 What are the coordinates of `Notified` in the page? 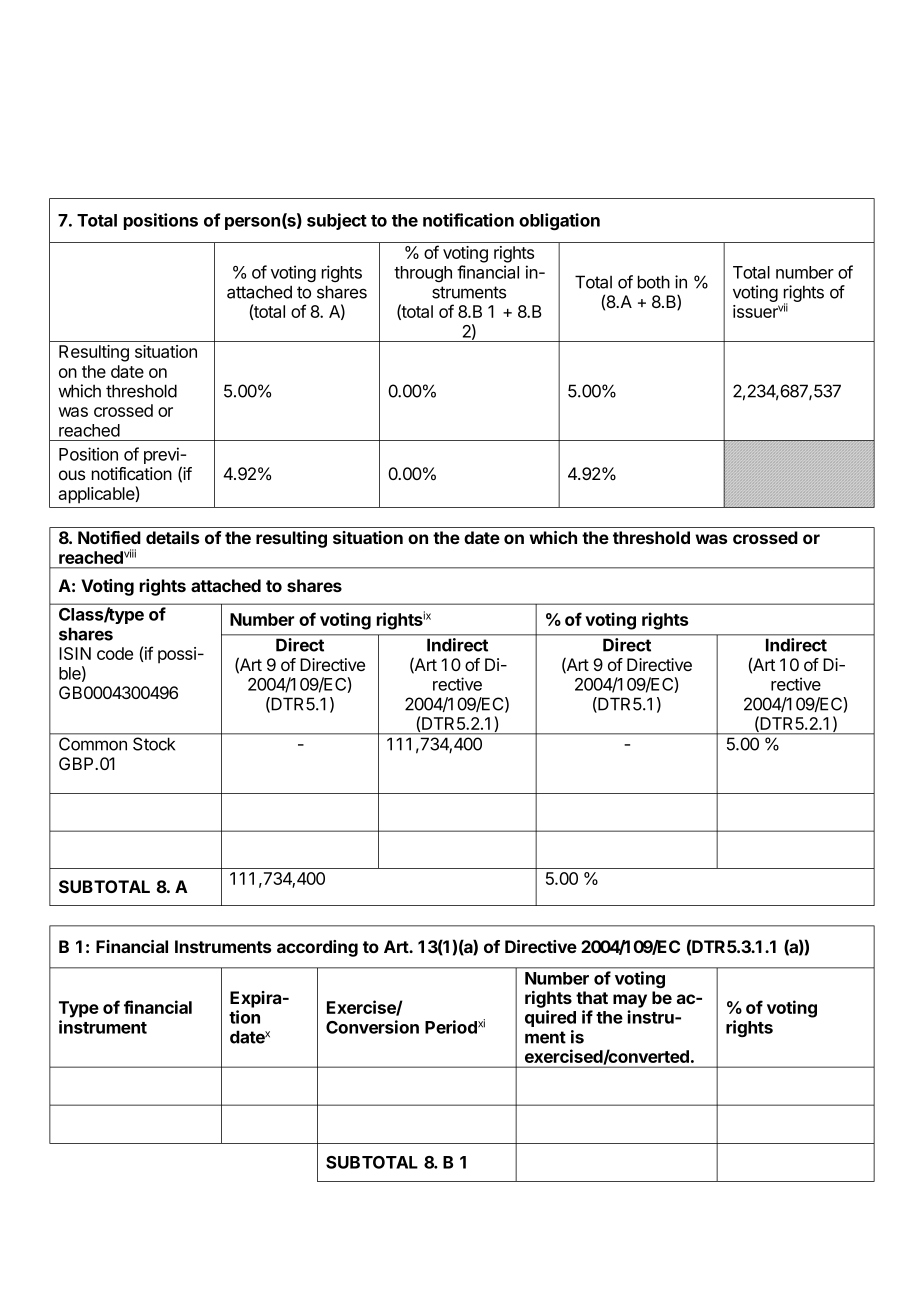 It's located at (109, 537).
